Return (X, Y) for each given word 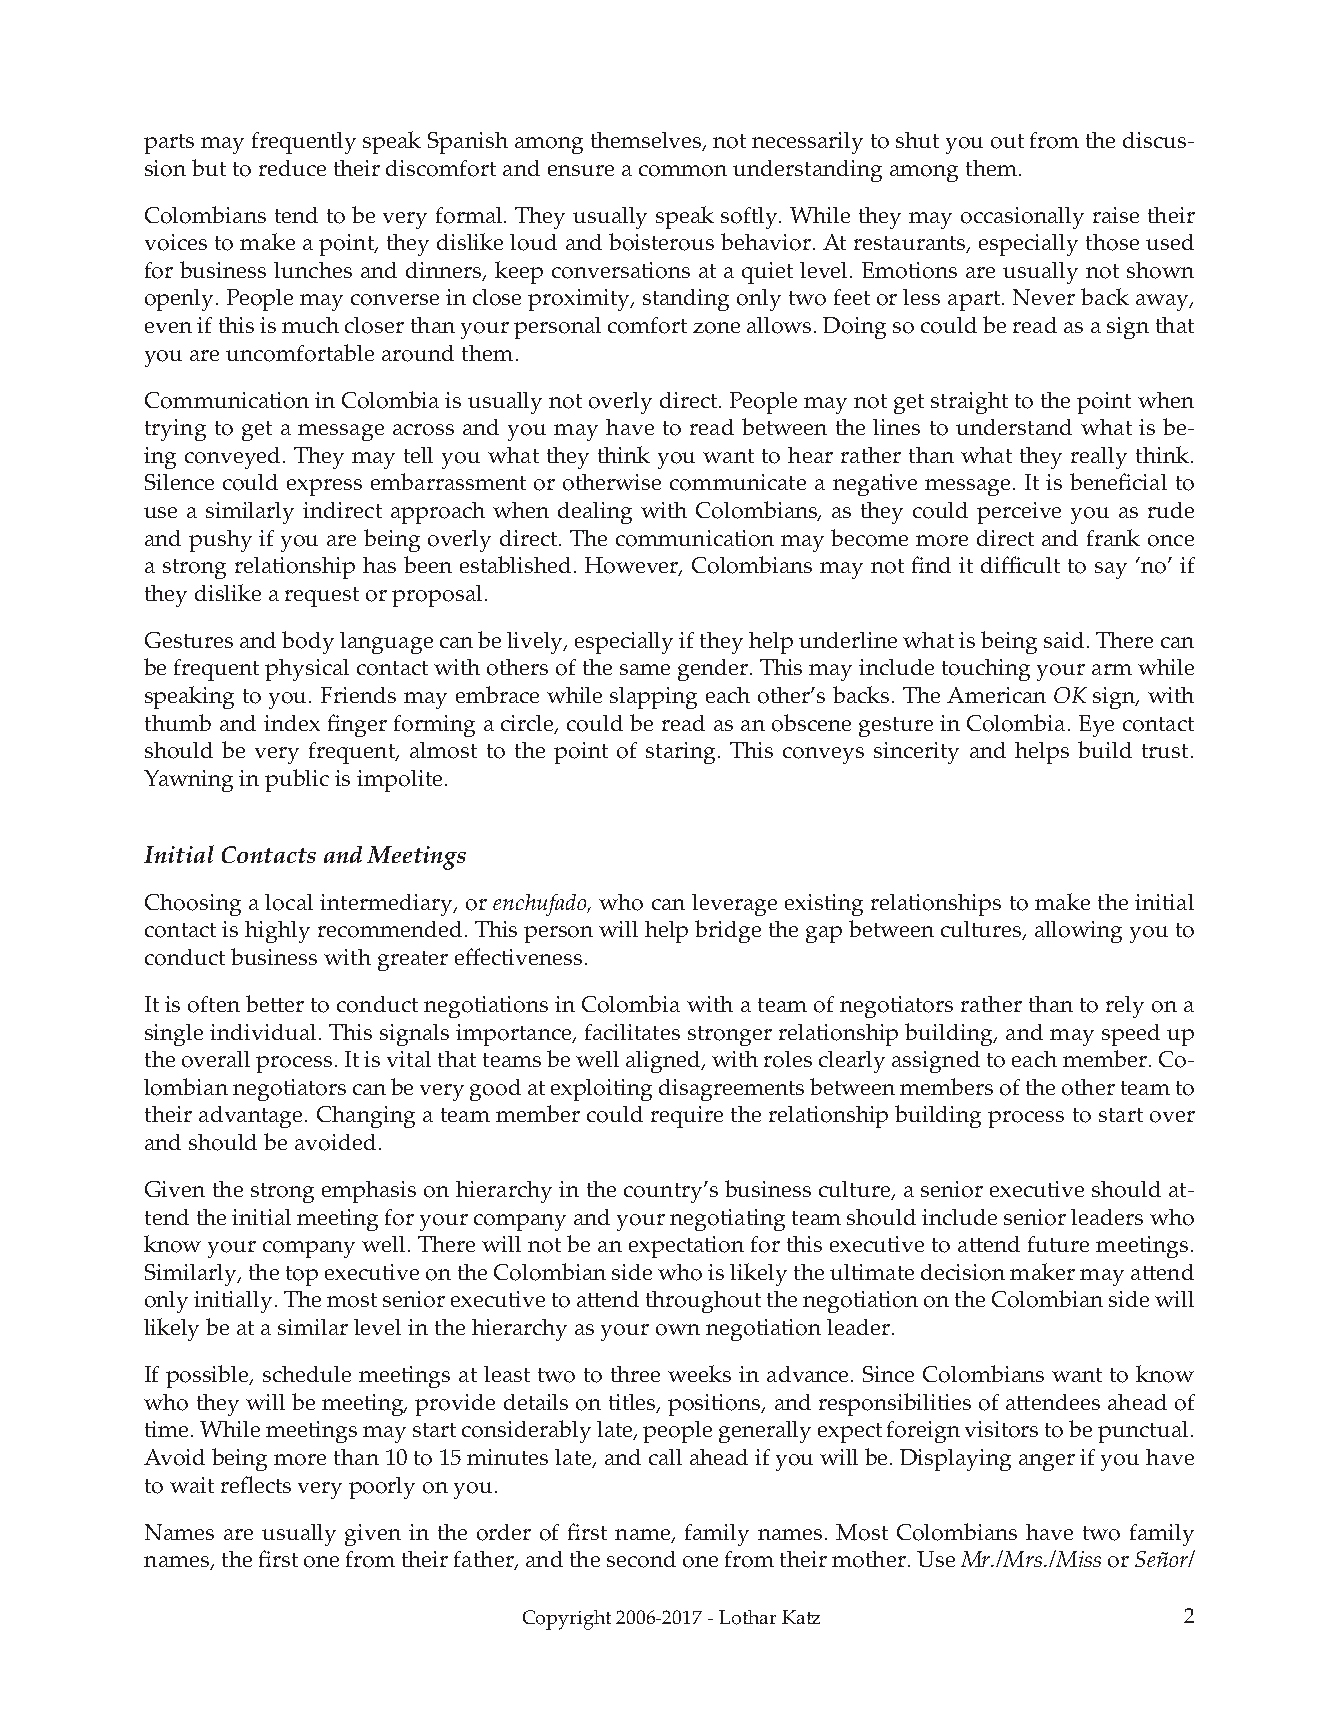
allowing (1078, 932)
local (289, 902)
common (683, 171)
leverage (734, 905)
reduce (292, 168)
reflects (256, 1484)
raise (1116, 215)
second (641, 1559)
